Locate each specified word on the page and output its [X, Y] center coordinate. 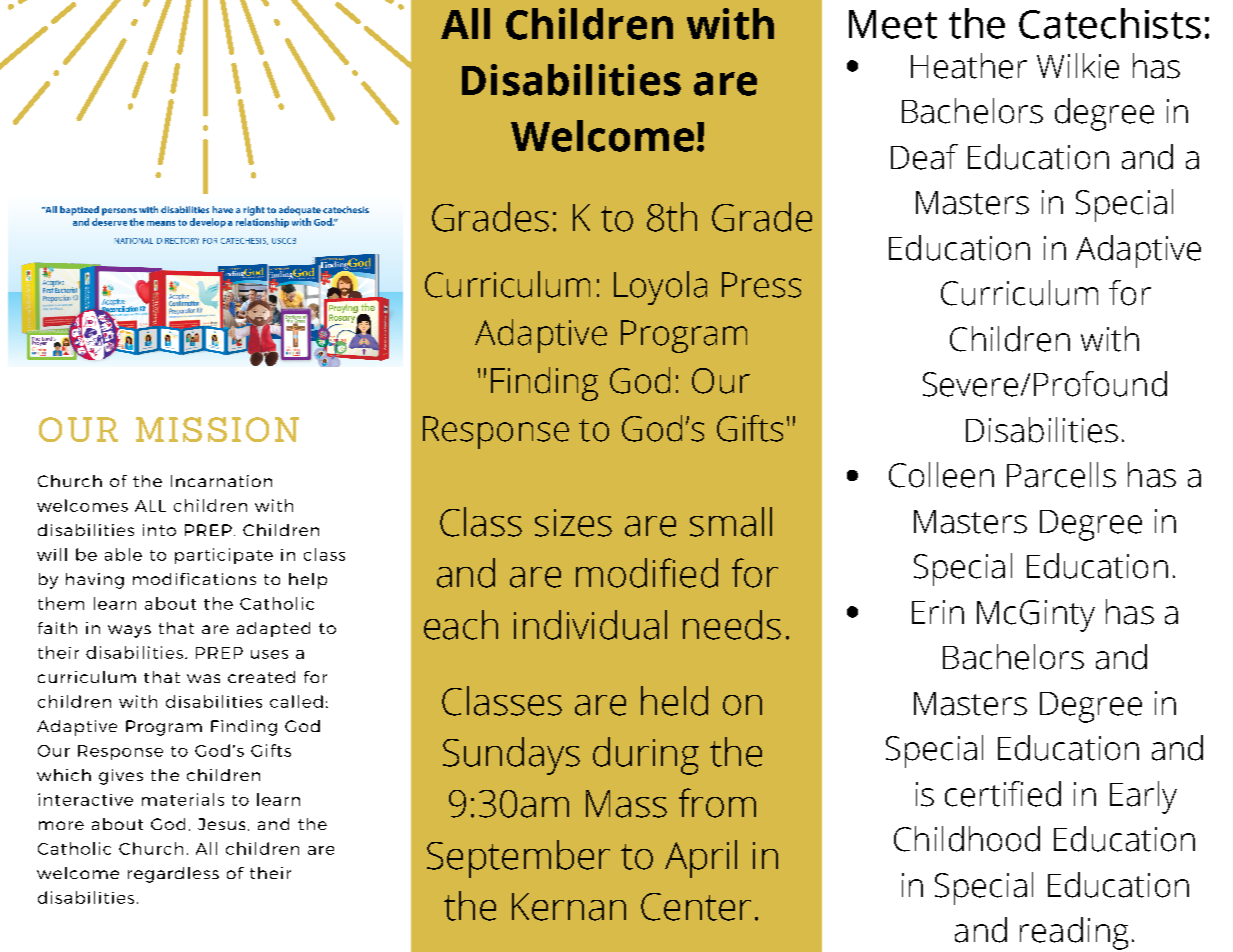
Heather [969, 66]
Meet [893, 24]
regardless [173, 875]
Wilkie [1078, 66]
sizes [573, 523]
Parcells [1061, 475]
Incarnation [221, 481]
